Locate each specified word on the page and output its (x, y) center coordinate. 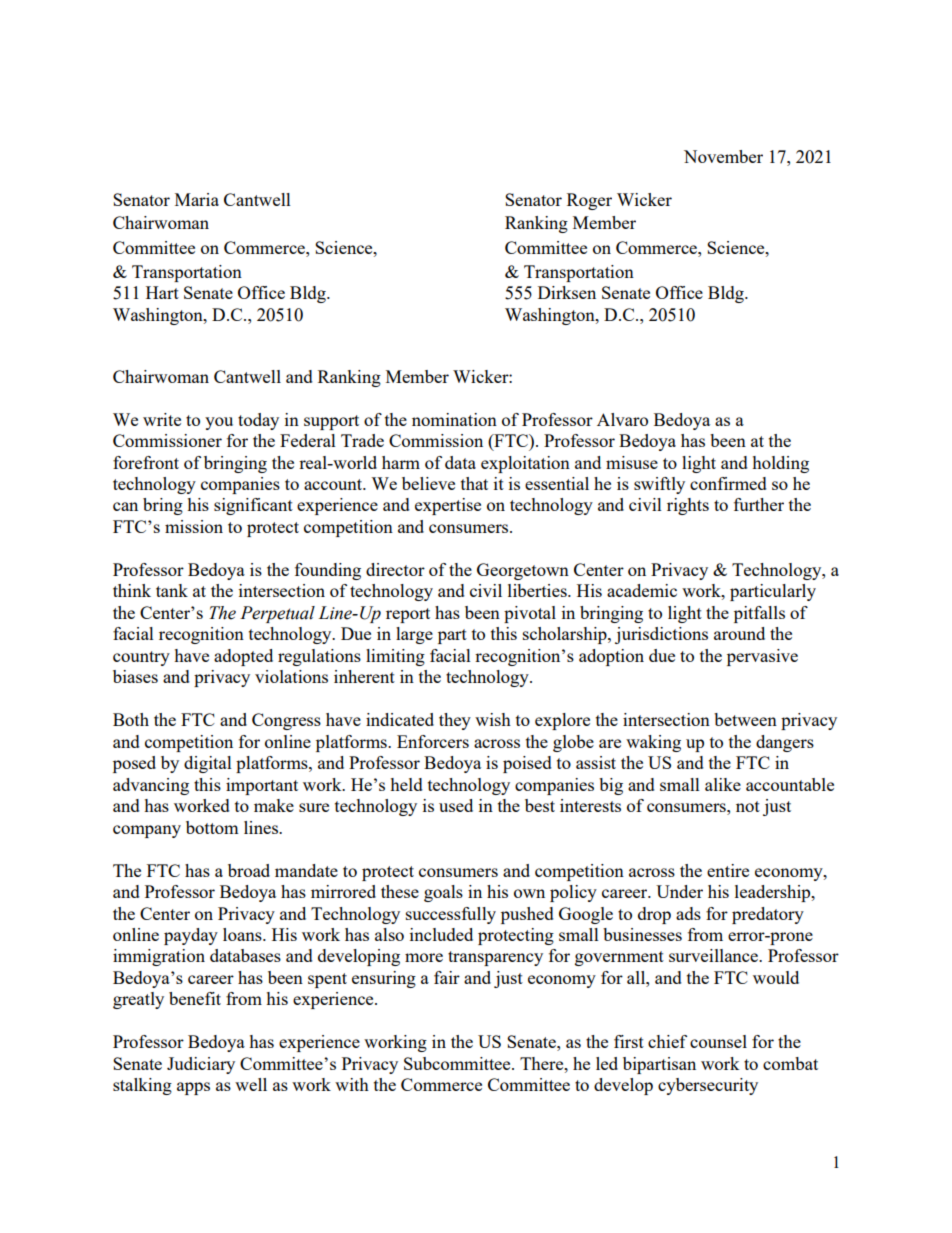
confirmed (728, 483)
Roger (589, 201)
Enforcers (433, 741)
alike (723, 784)
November (723, 156)
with (352, 1084)
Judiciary (201, 1065)
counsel (718, 1041)
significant (253, 506)
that (474, 483)
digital (208, 764)
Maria (197, 199)
